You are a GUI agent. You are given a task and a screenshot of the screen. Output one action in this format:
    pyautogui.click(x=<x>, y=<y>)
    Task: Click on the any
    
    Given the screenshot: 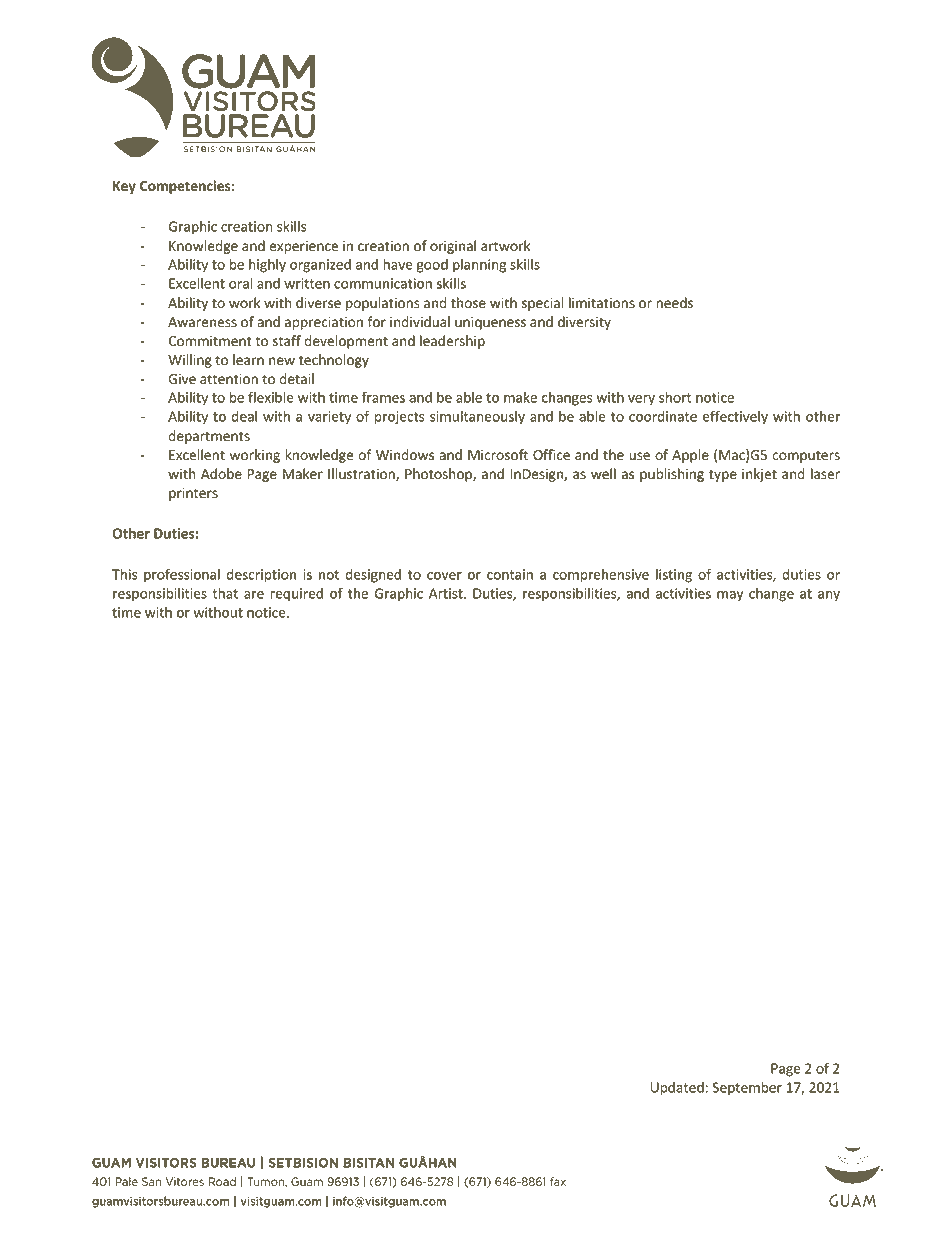 What is the action you would take?
    pyautogui.click(x=829, y=596)
